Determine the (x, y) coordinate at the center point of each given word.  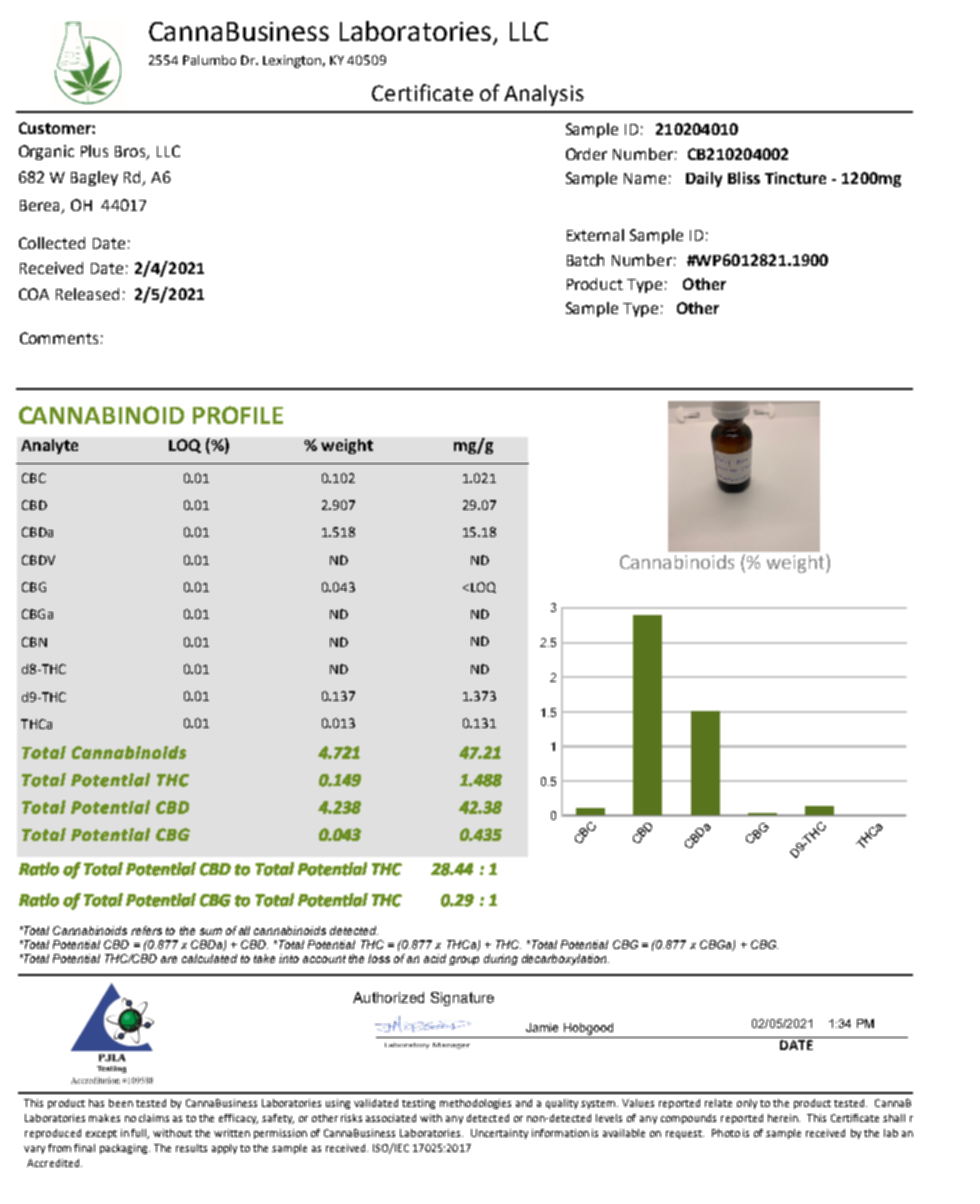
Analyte (49, 446)
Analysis (544, 95)
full (140, 1134)
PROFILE (238, 415)
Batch (585, 260)
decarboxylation (565, 959)
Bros (131, 153)
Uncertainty (499, 1134)
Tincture (795, 178)
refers (146, 930)
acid (435, 958)
